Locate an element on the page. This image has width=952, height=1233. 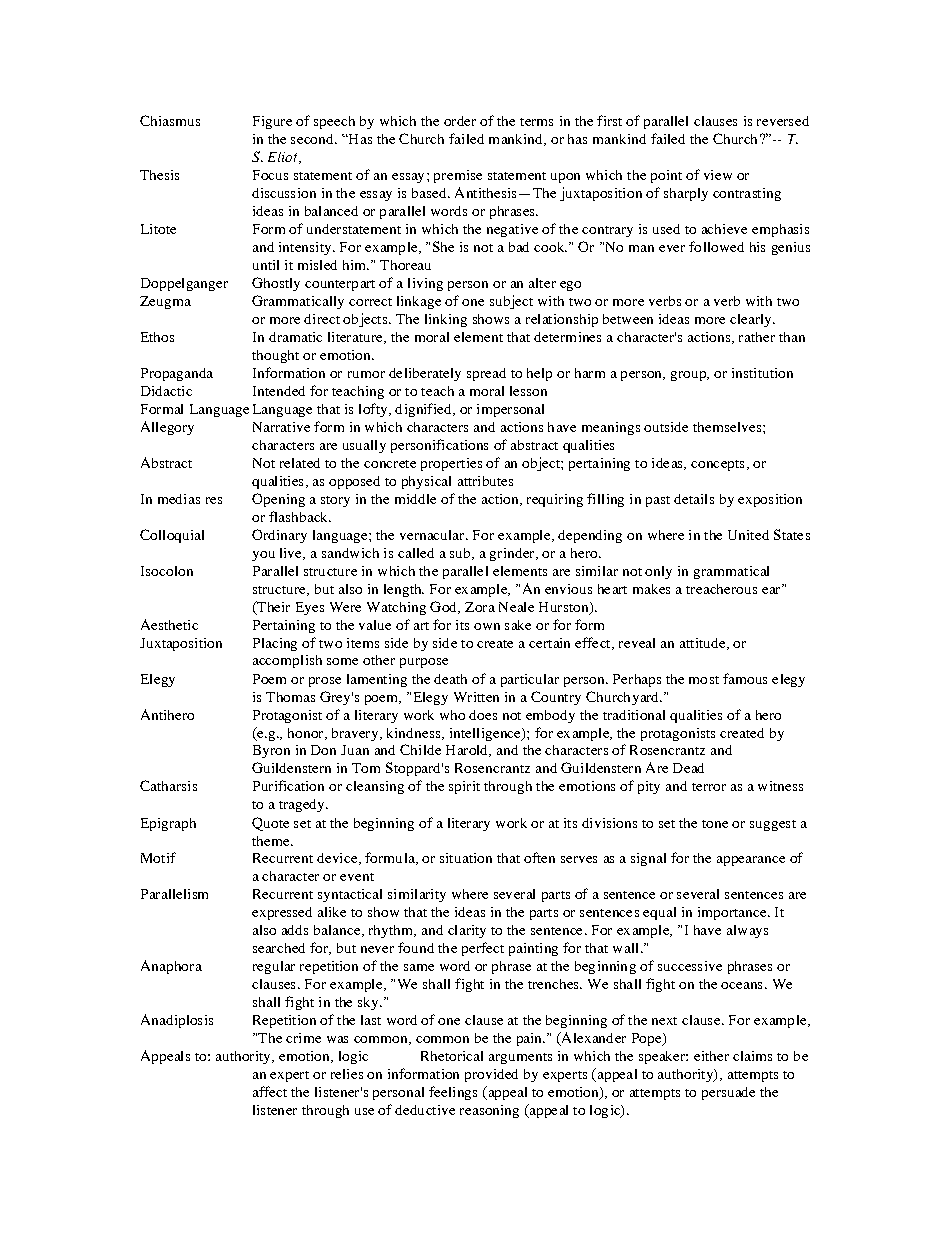
Intended is located at coordinates (279, 391).
